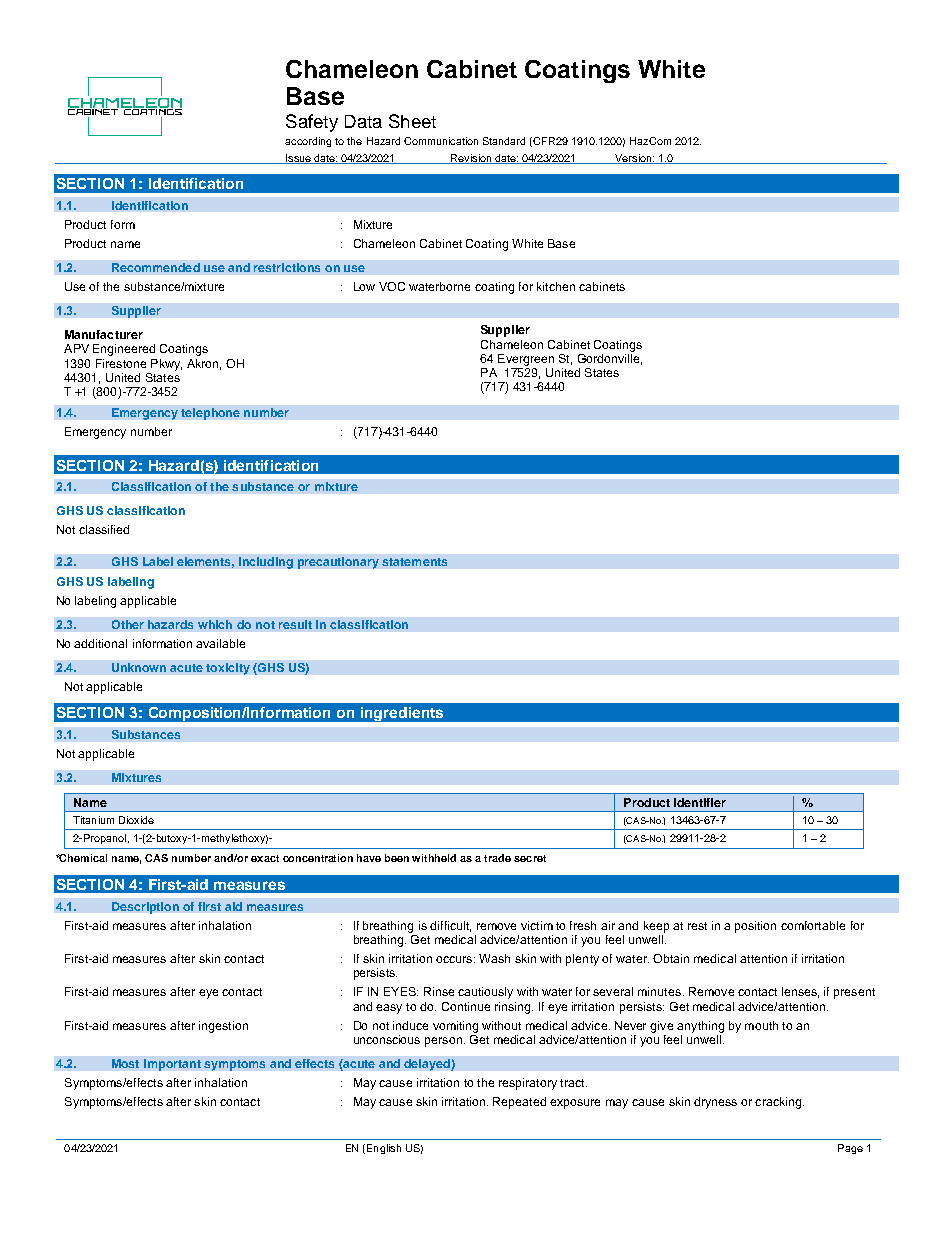  I want to click on Revision, so click(471, 159).
